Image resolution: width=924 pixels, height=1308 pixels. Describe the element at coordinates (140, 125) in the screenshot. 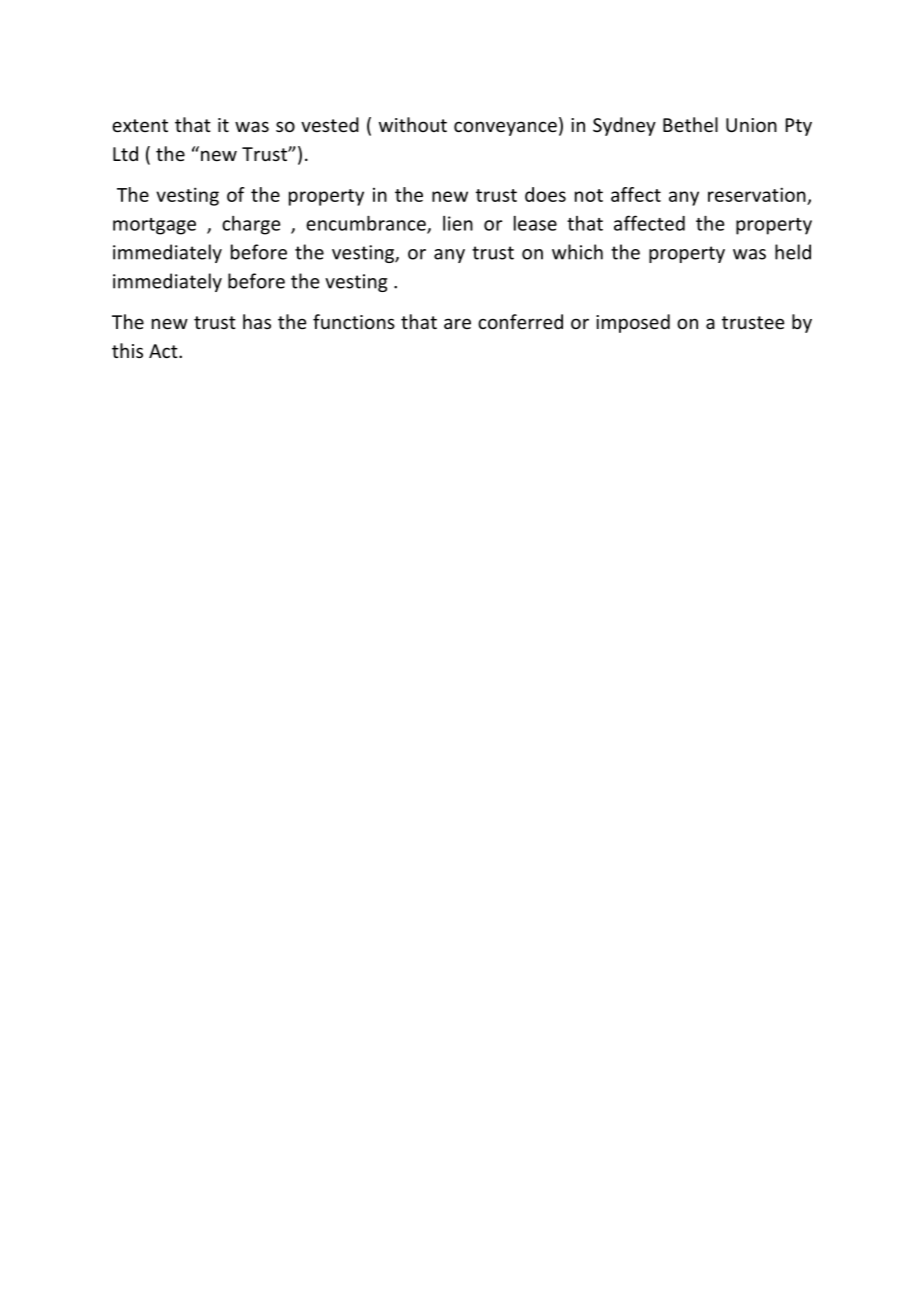

I see `extent` at that location.
